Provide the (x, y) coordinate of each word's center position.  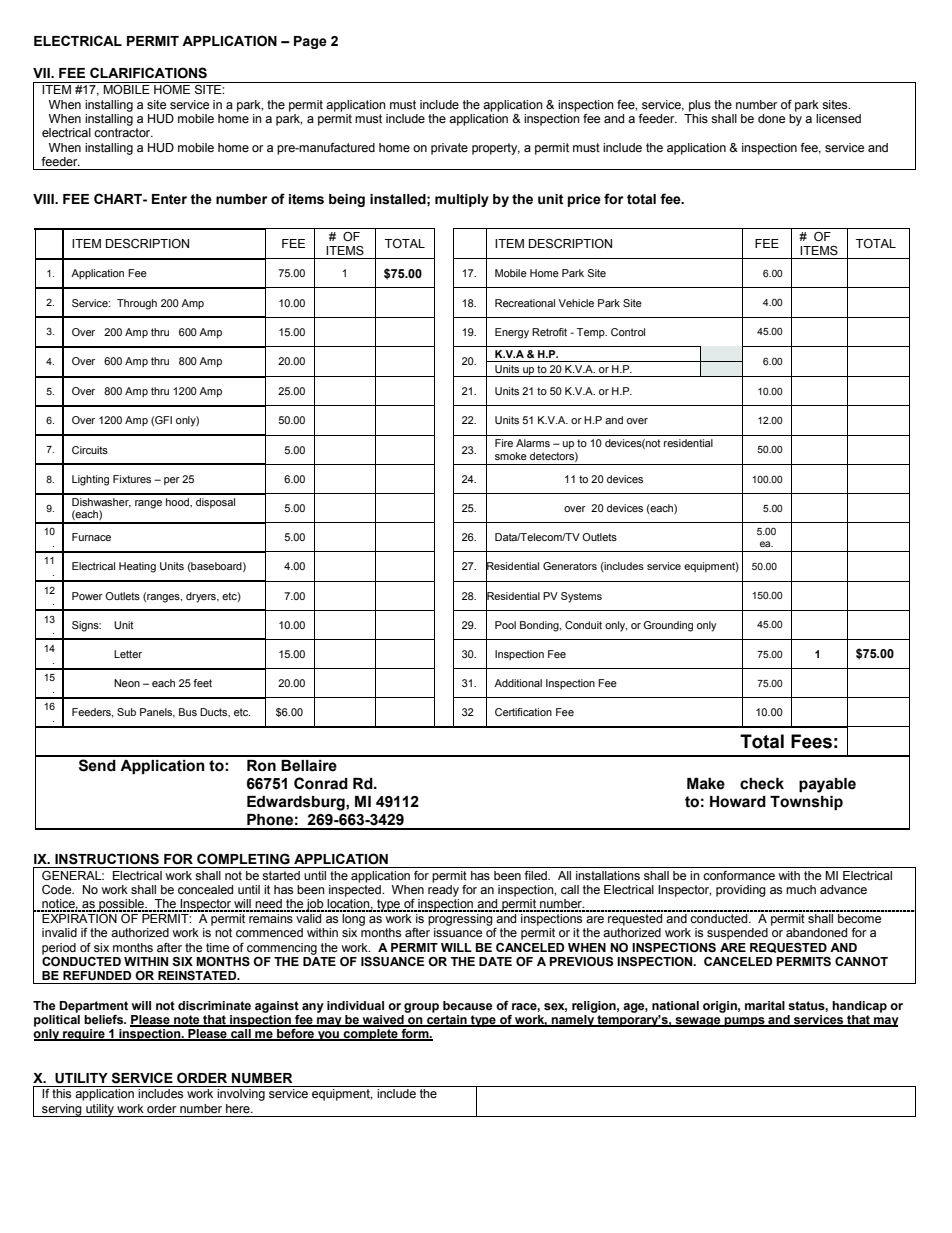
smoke (511, 456)
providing (741, 891)
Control (628, 332)
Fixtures (132, 479)
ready (443, 889)
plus (700, 106)
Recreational (525, 303)
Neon (127, 683)
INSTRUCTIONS (107, 859)
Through (137, 304)
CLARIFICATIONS (148, 73)
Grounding (668, 626)
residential (688, 443)
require (84, 1035)
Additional (518, 683)
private (449, 149)
